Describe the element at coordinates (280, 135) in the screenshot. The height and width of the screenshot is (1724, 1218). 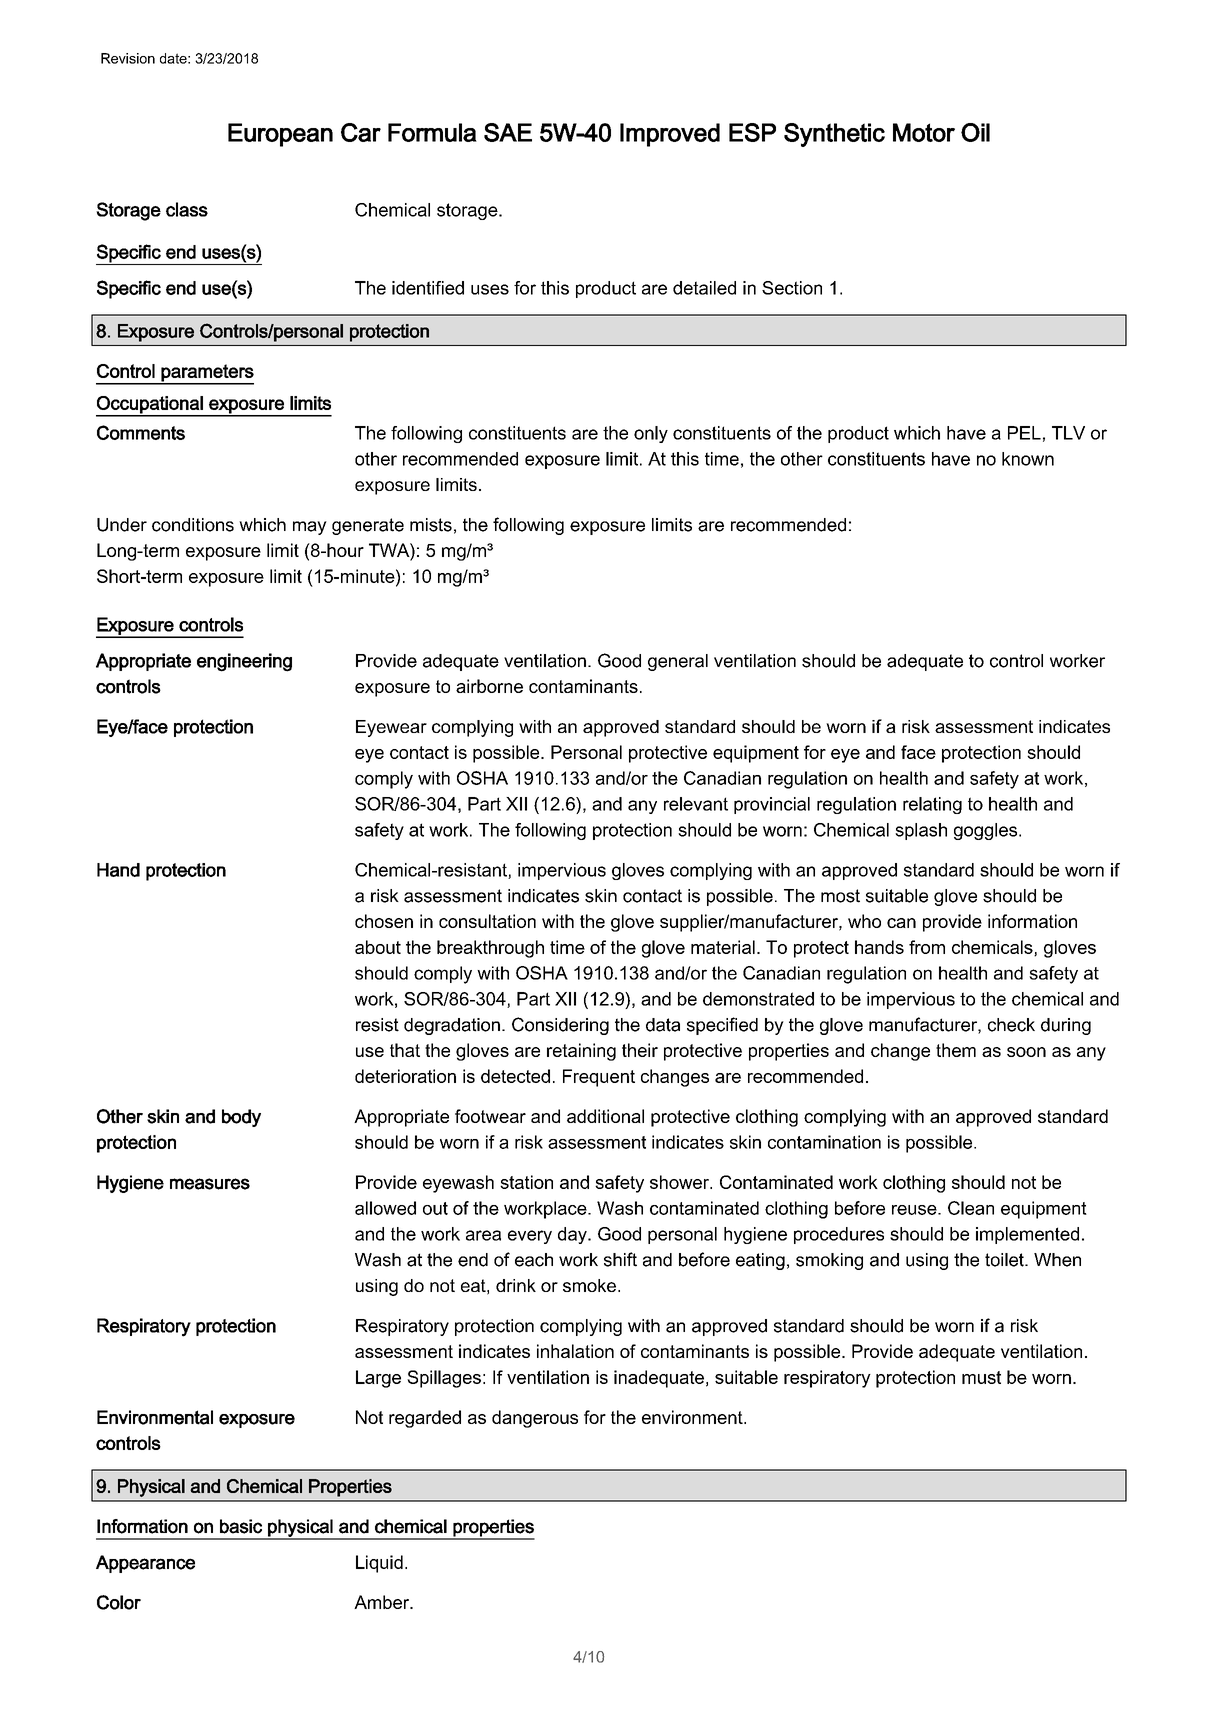
I see `European` at that location.
